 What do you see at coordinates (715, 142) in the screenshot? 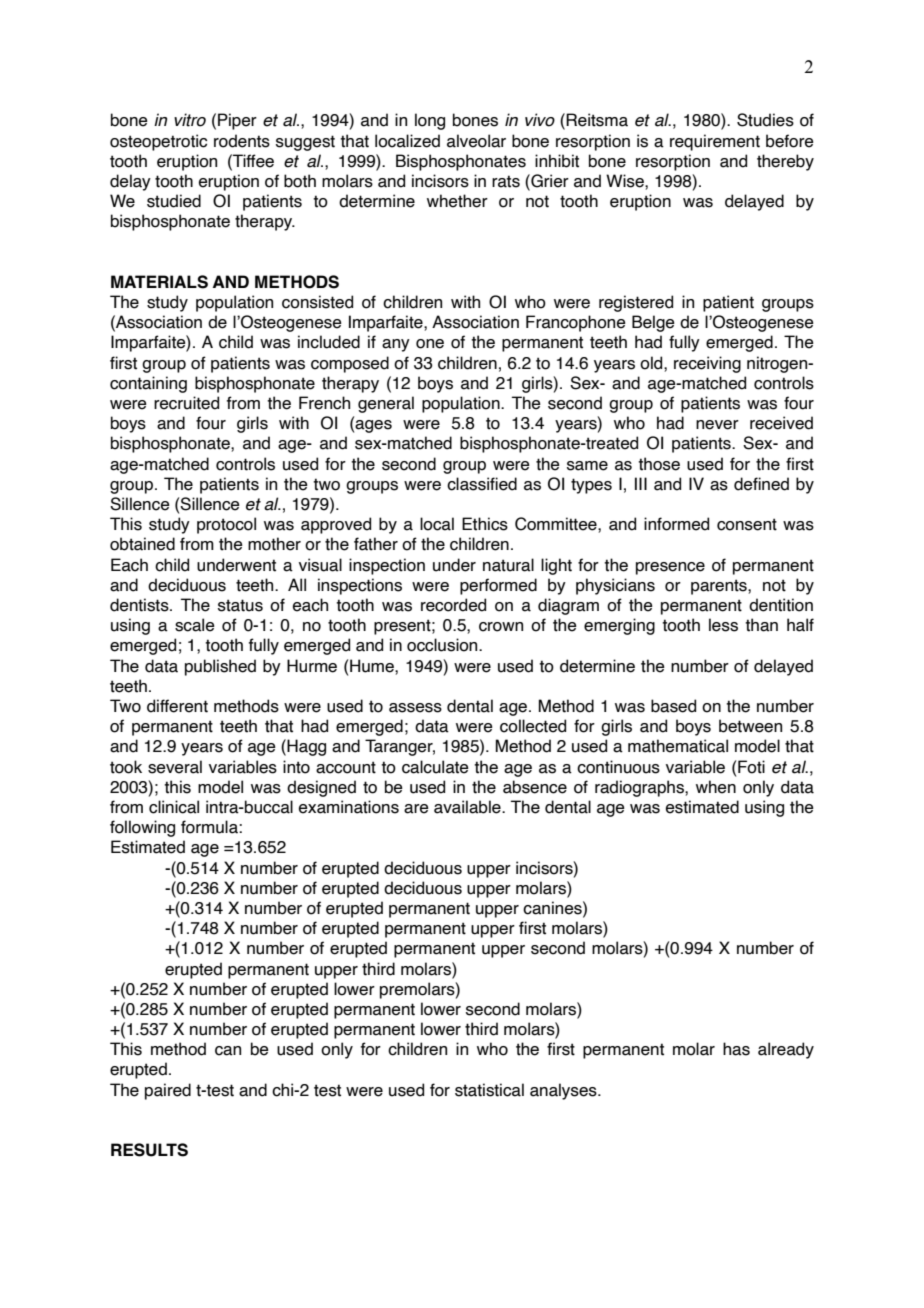
I see `requirement` at bounding box center [715, 142].
